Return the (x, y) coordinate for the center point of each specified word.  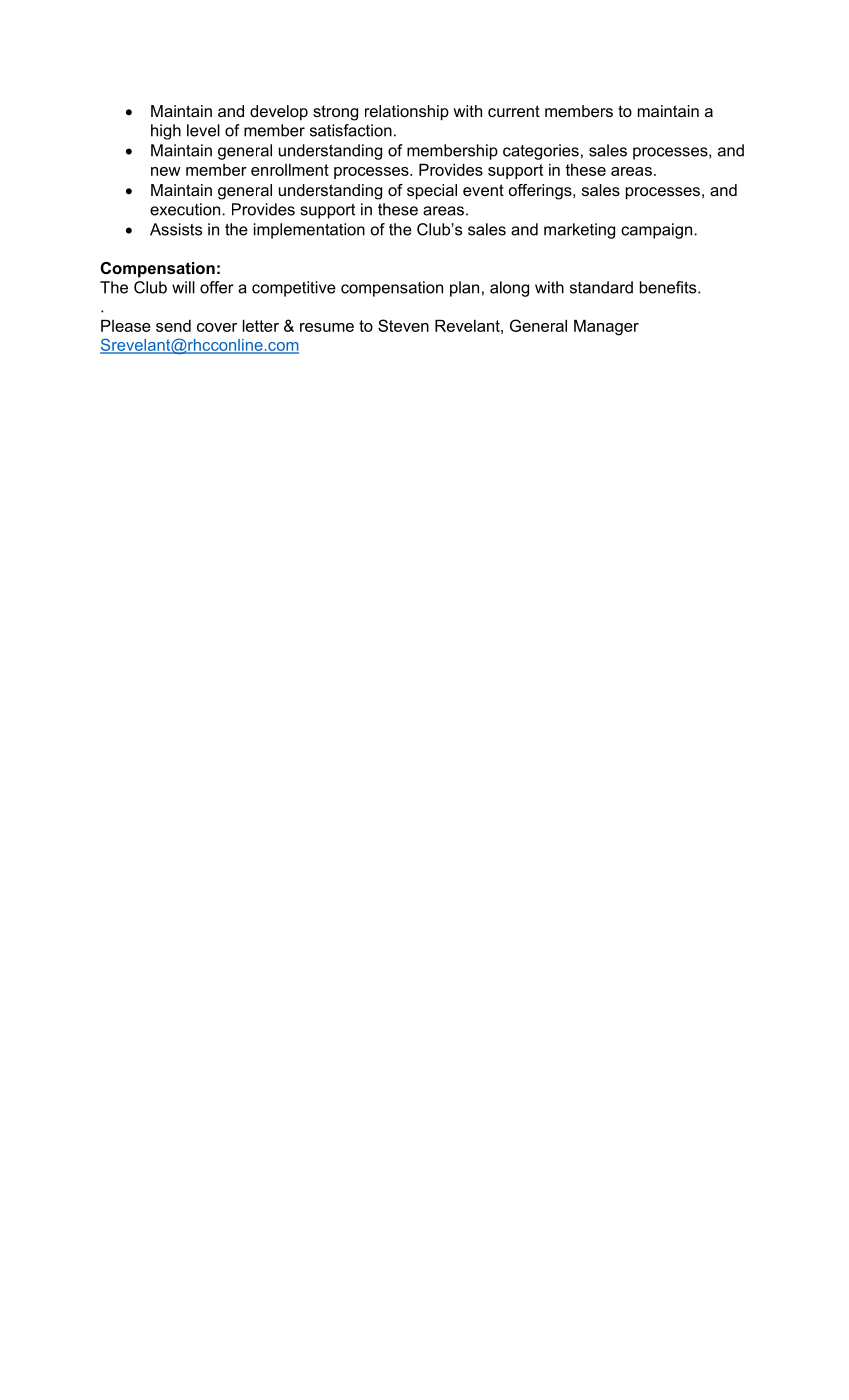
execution (186, 209)
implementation (309, 231)
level (203, 130)
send (173, 326)
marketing (579, 231)
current (514, 111)
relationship (407, 113)
